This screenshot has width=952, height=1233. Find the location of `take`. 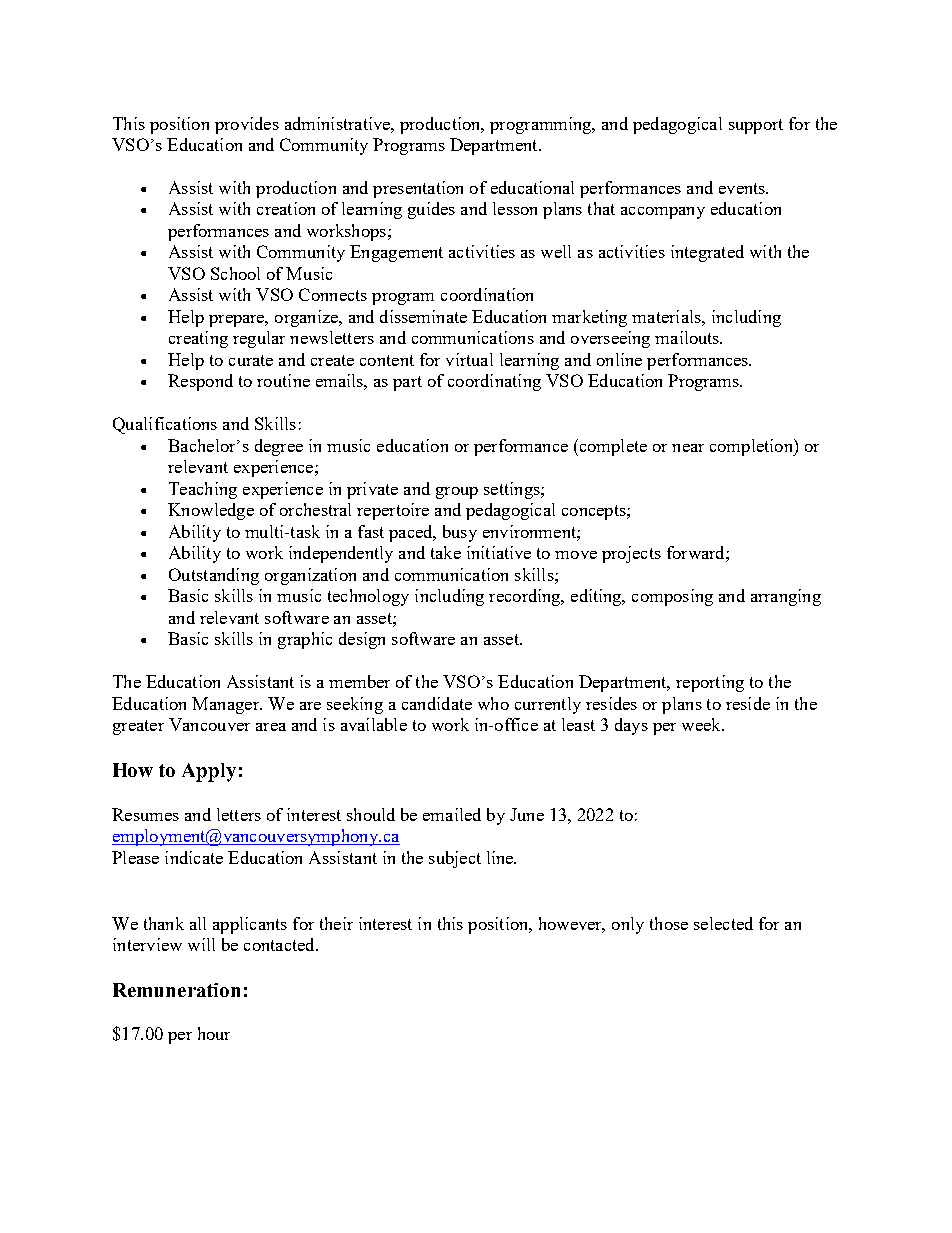

take is located at coordinates (446, 552).
